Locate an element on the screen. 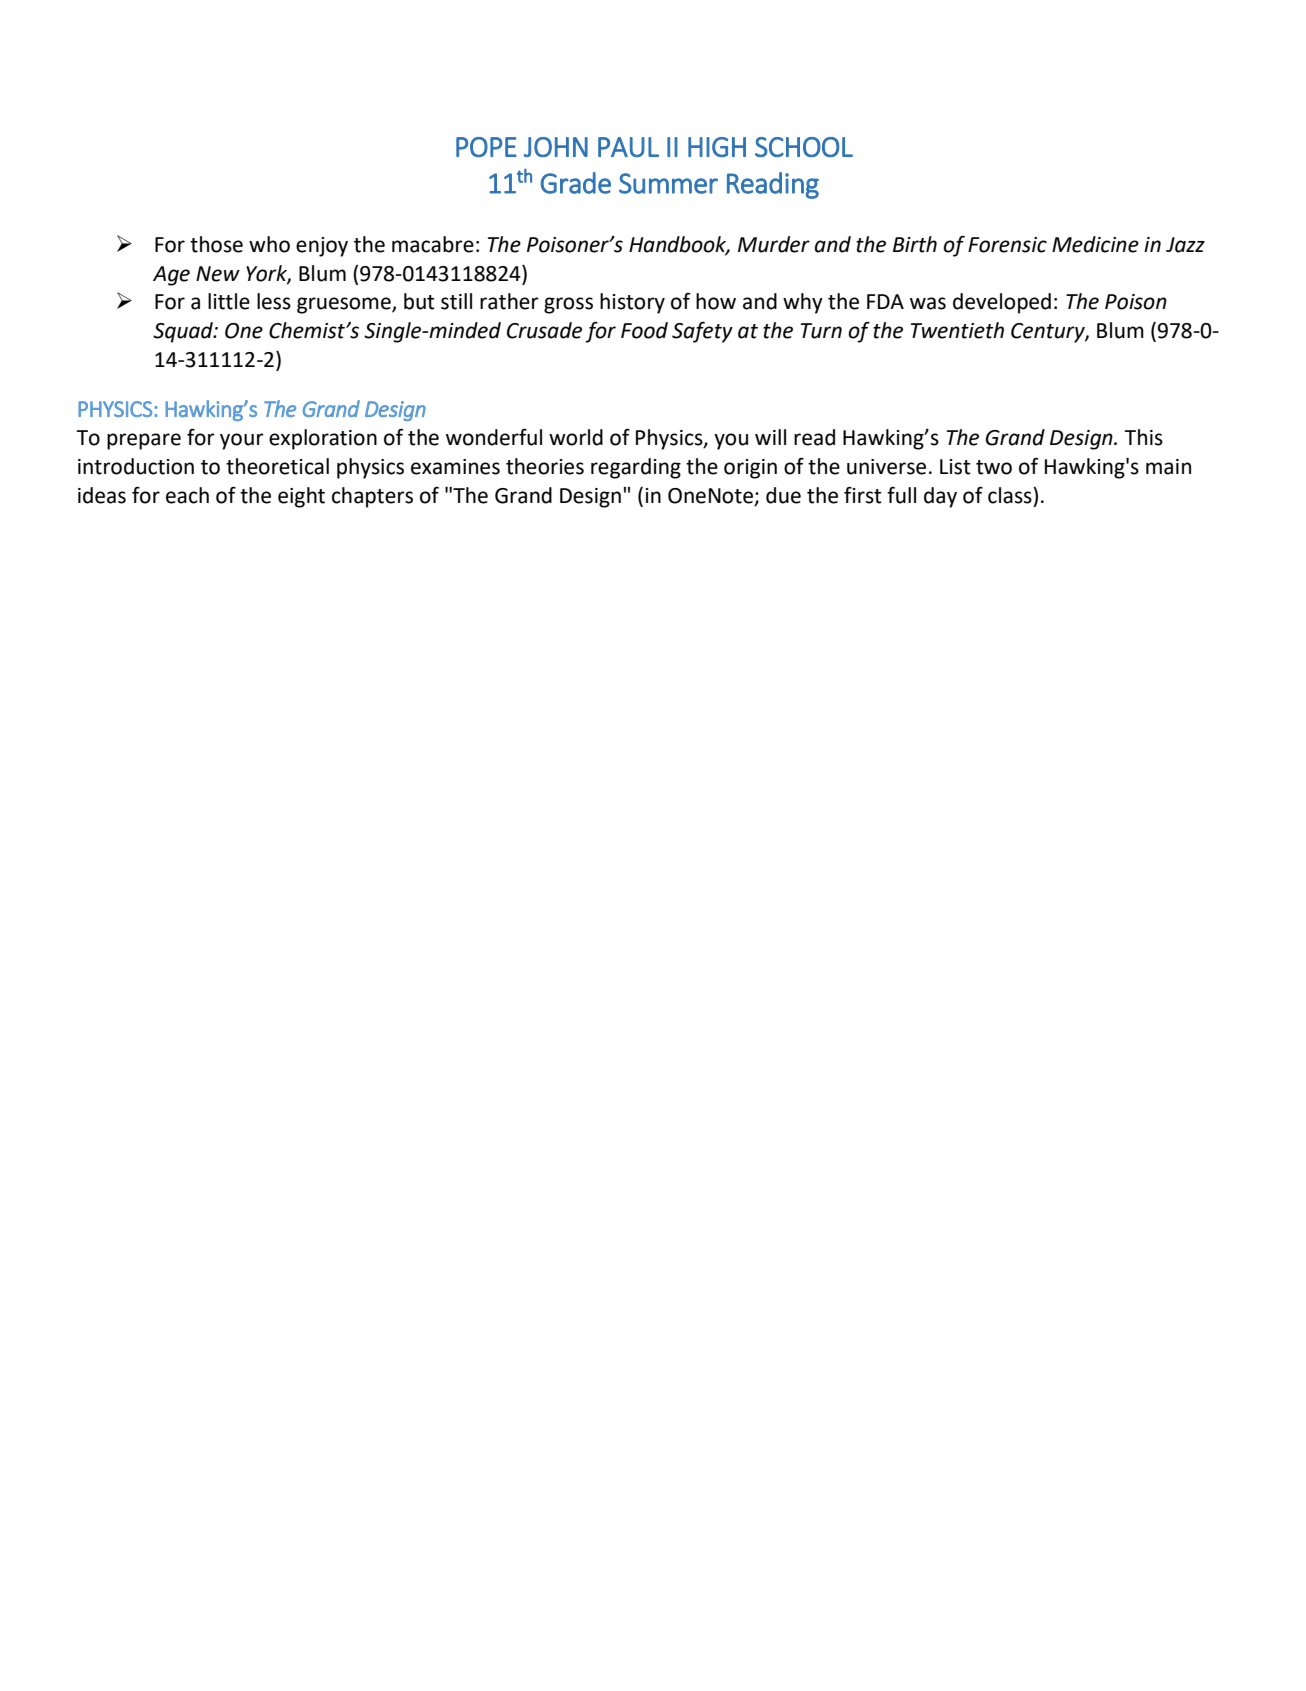  Squad is located at coordinates (184, 332).
